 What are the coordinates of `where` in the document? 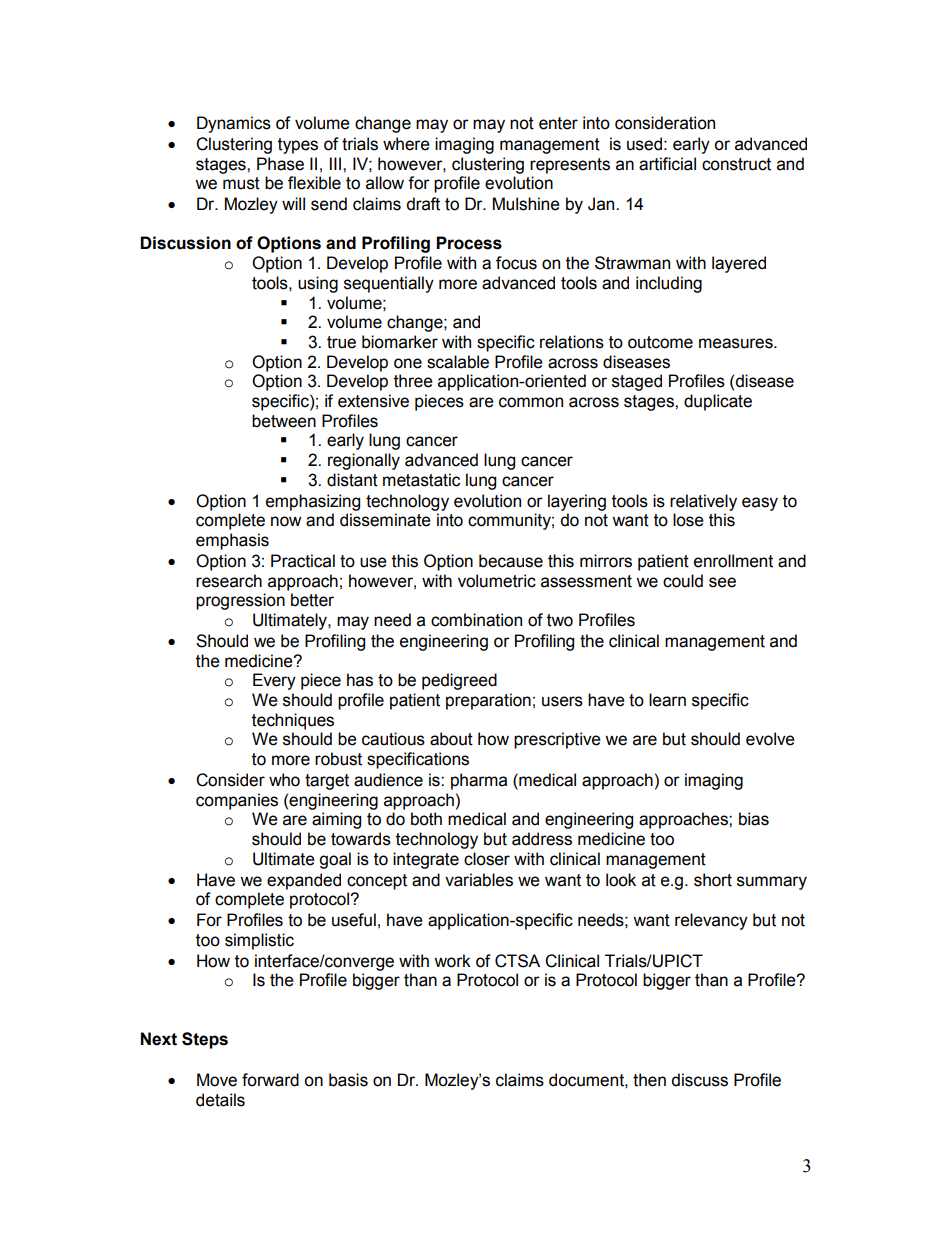 It's located at (406, 144).
